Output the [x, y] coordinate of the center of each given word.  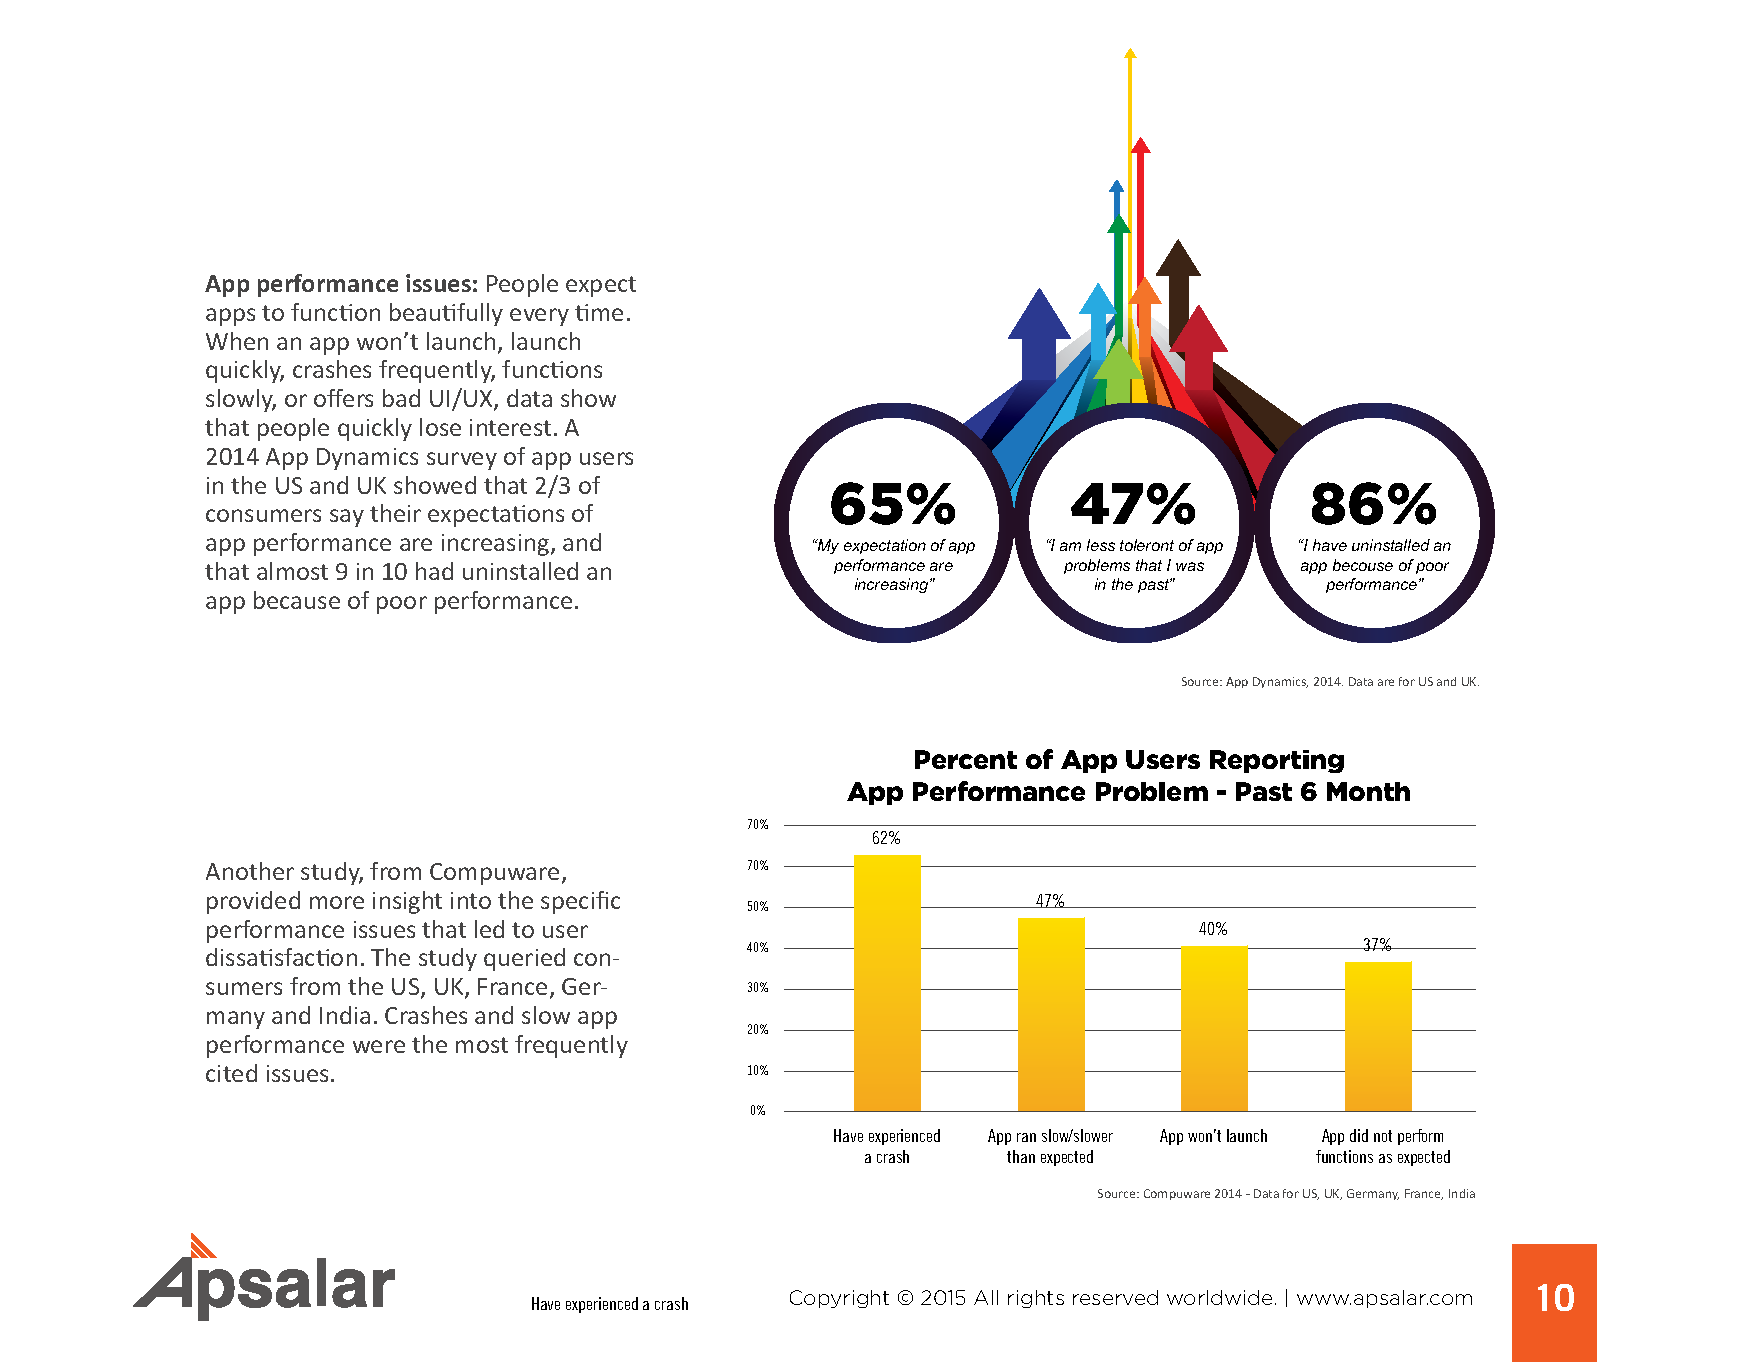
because [297, 600]
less [1101, 545]
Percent [966, 759]
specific [580, 902]
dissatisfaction [281, 957]
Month [1368, 791]
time [599, 312]
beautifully [446, 314]
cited [231, 1073]
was [1190, 566]
